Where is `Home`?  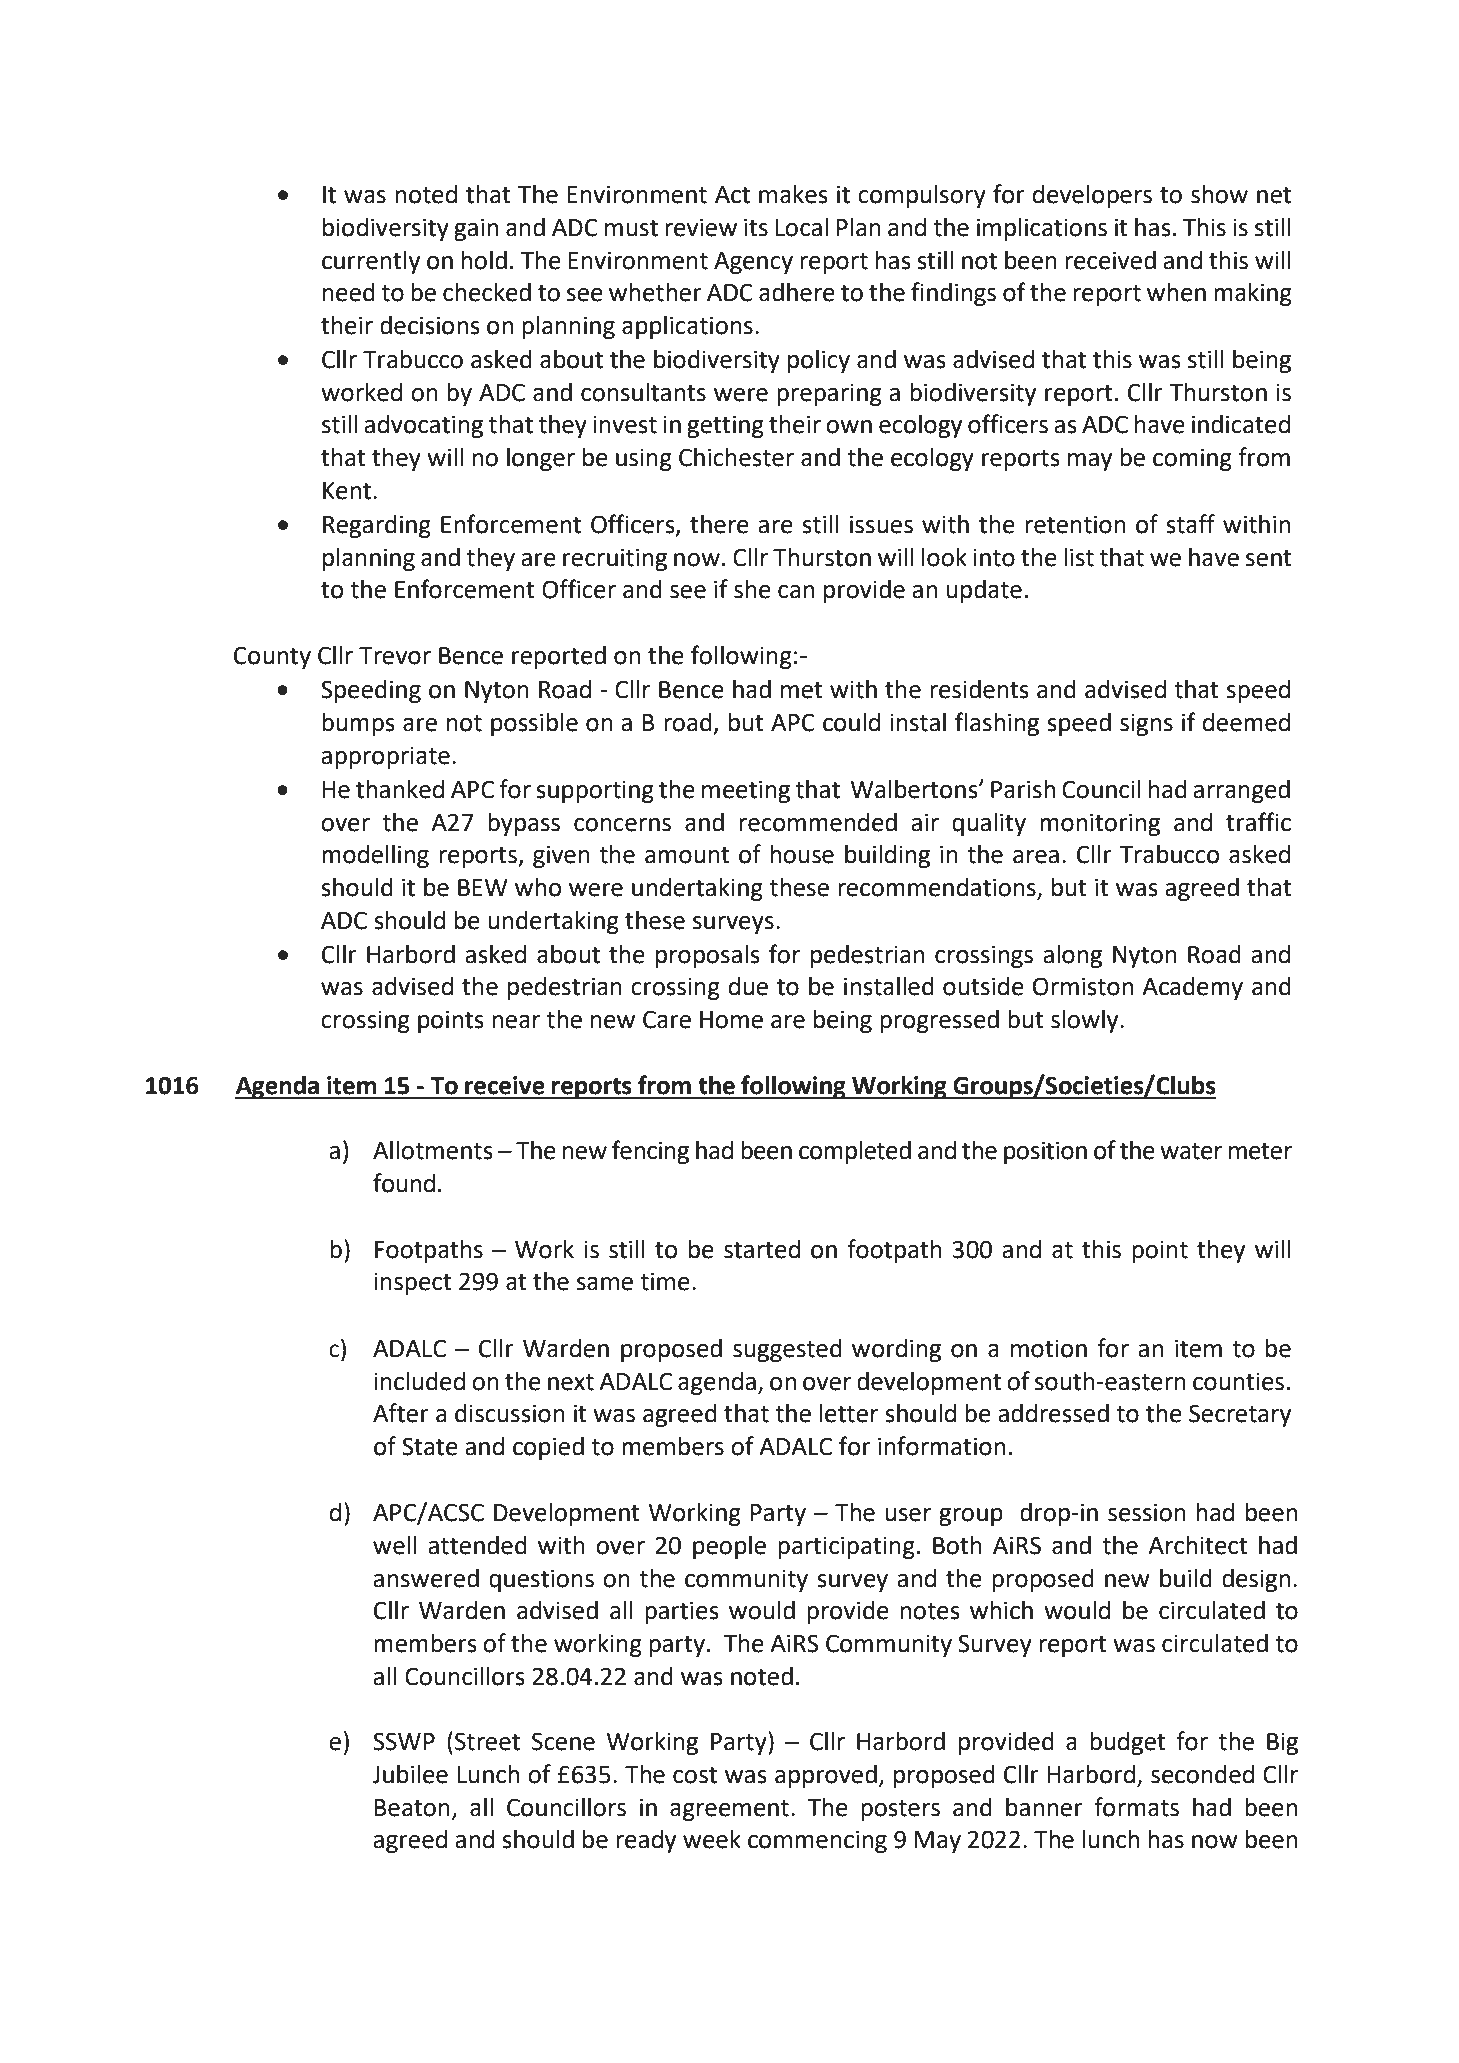 Home is located at coordinates (731, 1020).
